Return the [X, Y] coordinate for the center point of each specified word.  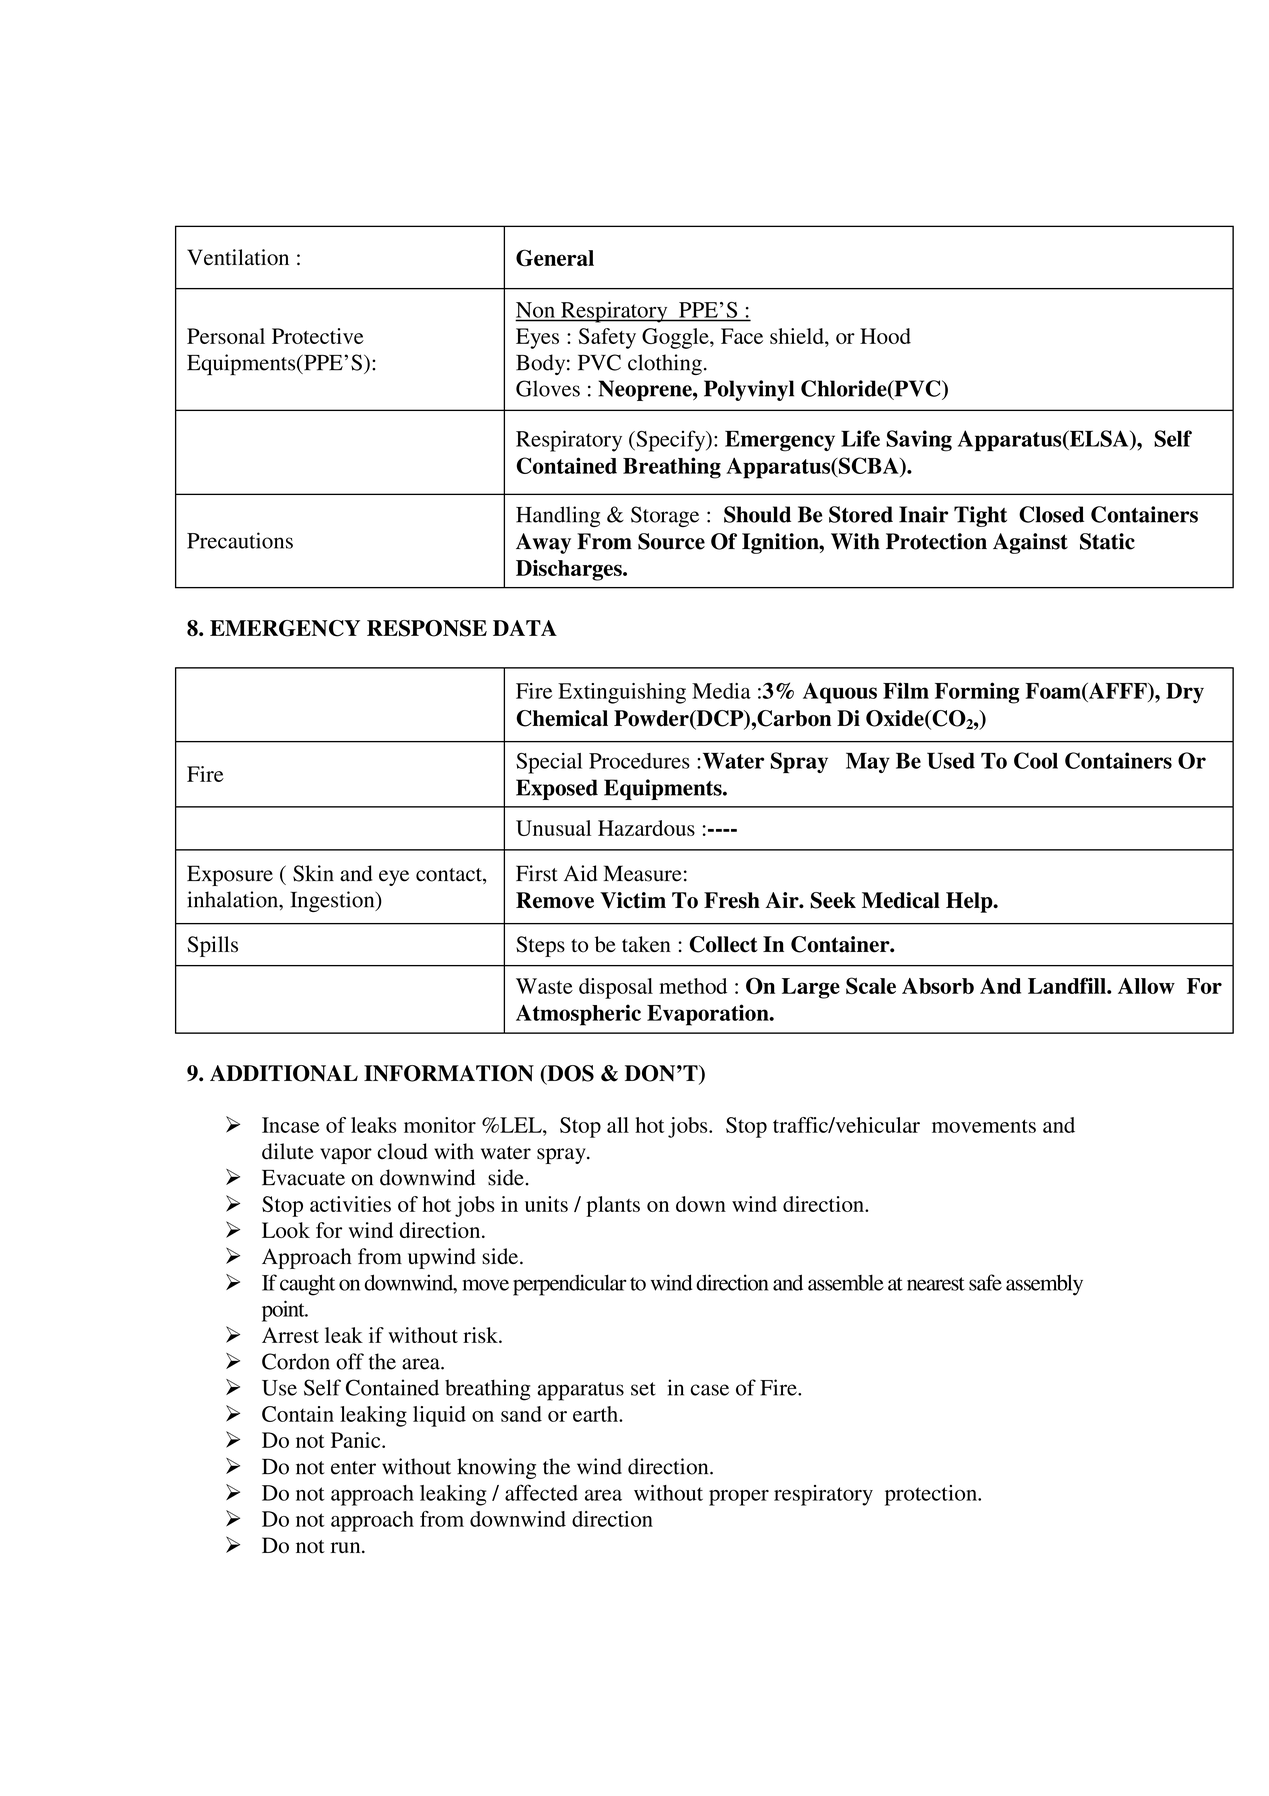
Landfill [1068, 985]
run [347, 1547]
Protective [318, 336]
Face [742, 336]
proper [739, 1497]
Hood [885, 336]
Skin [313, 873]
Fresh [732, 900]
